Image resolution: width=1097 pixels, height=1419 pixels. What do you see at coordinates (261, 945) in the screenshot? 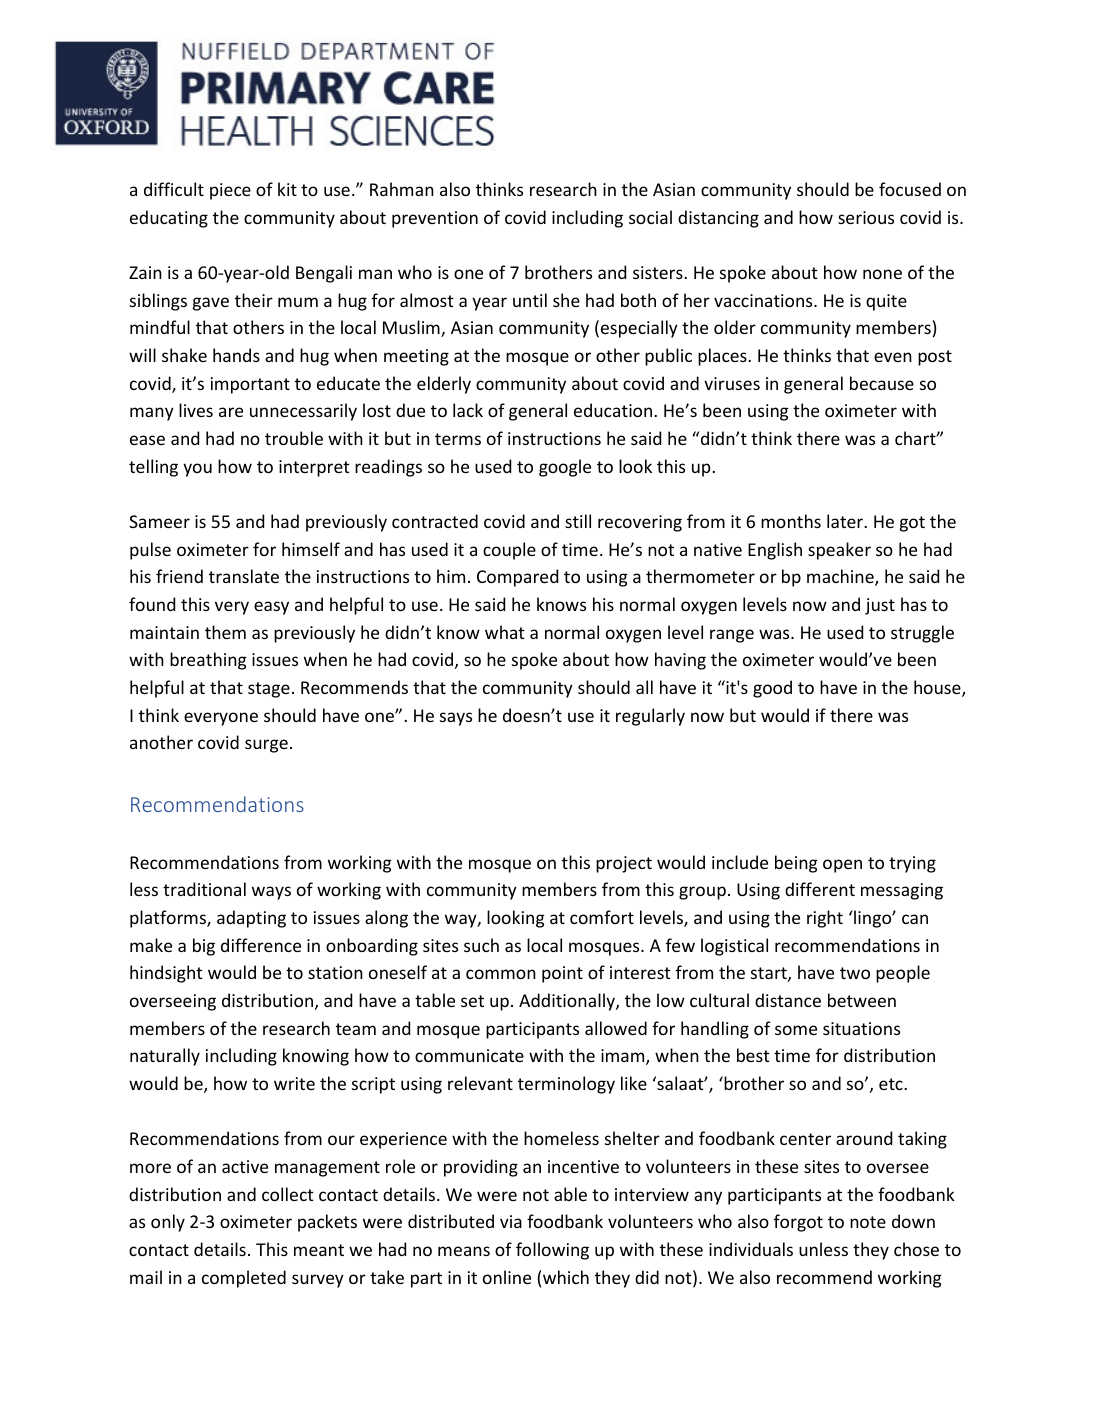
I see `difference` at bounding box center [261, 945].
